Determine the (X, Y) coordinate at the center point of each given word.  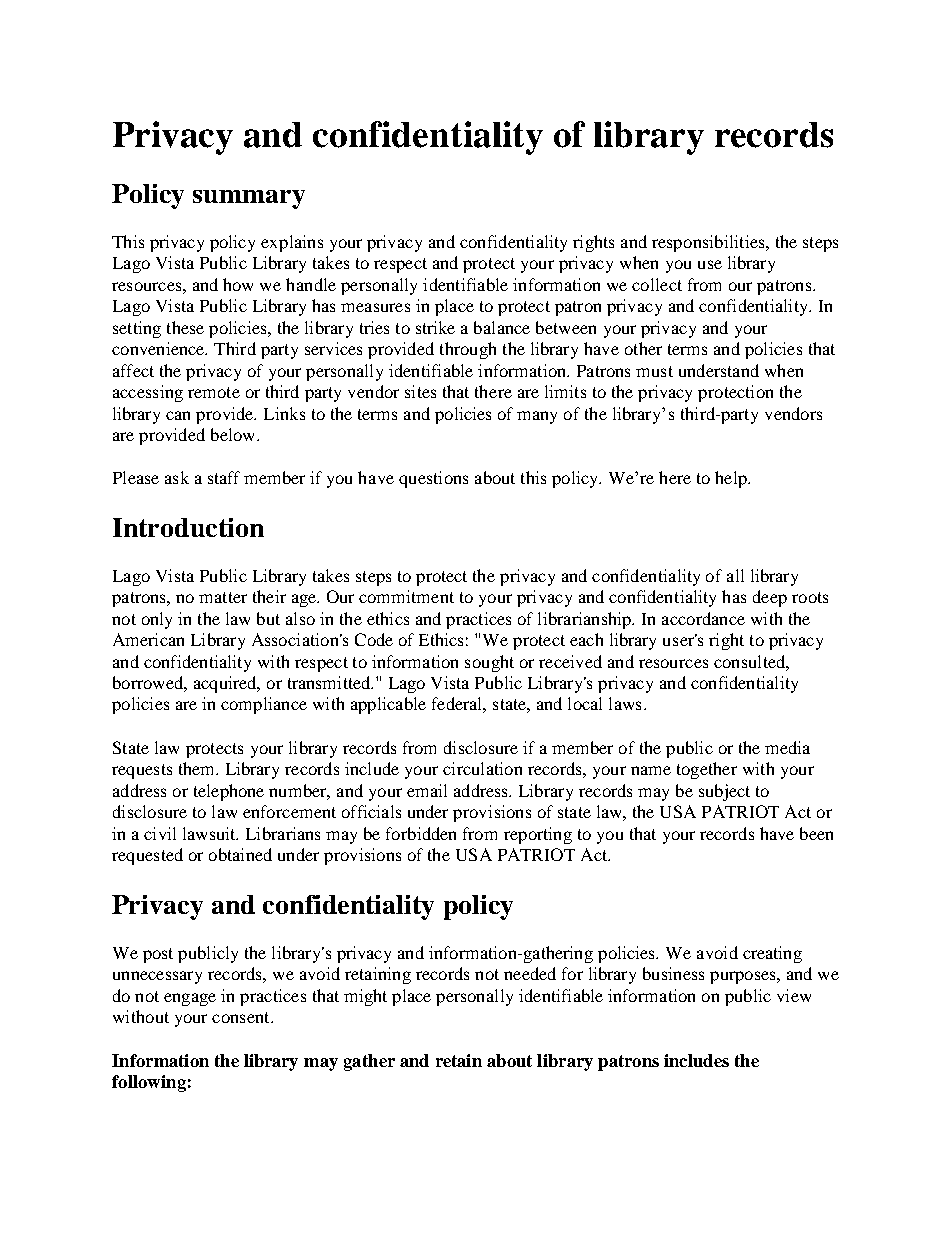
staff (224, 477)
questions (433, 479)
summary (249, 199)
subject (724, 792)
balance (502, 327)
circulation (482, 768)
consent (242, 1017)
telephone (229, 792)
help (732, 479)
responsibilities (709, 243)
